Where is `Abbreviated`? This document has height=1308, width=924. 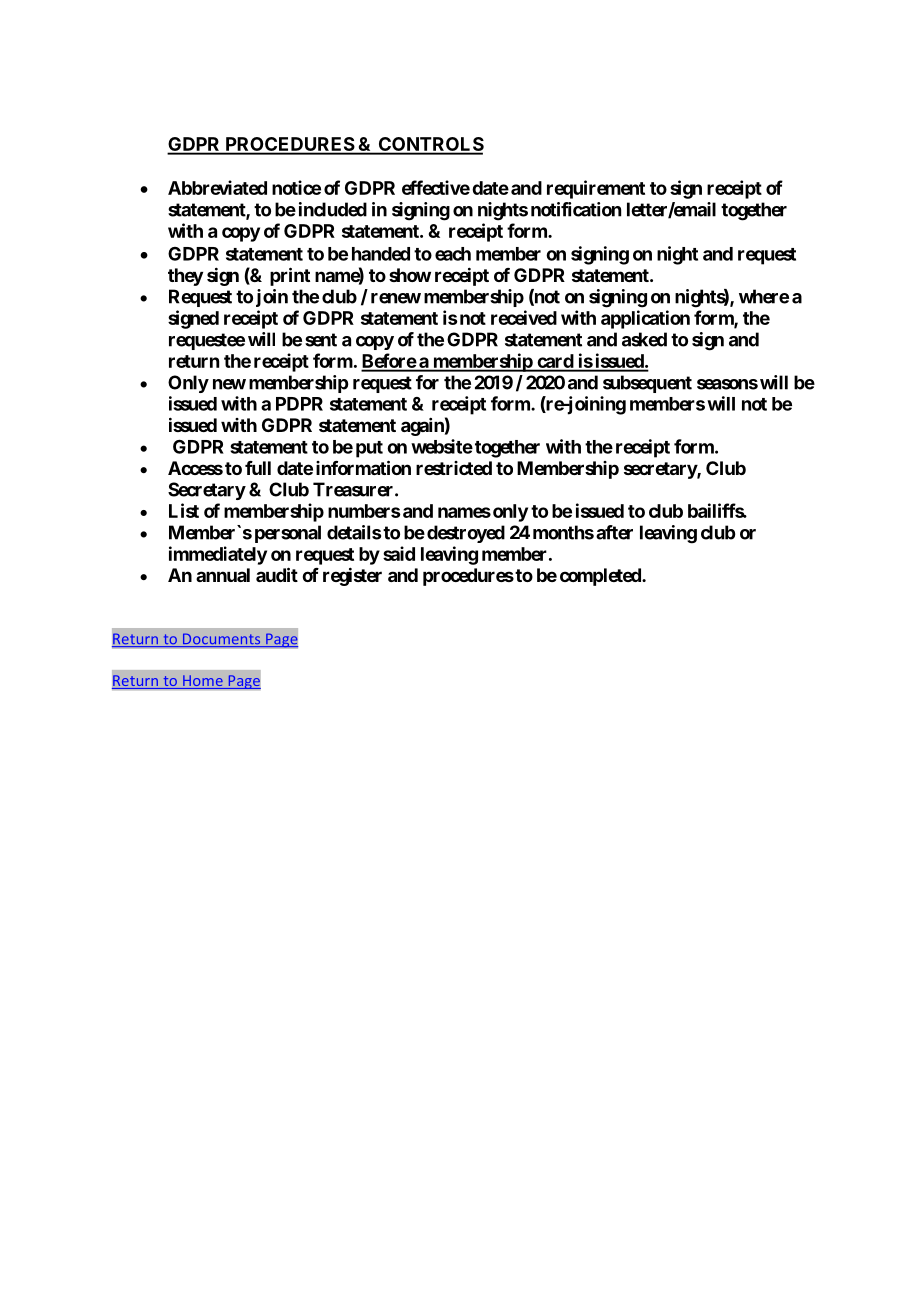 Abbreviated is located at coordinates (217, 187).
